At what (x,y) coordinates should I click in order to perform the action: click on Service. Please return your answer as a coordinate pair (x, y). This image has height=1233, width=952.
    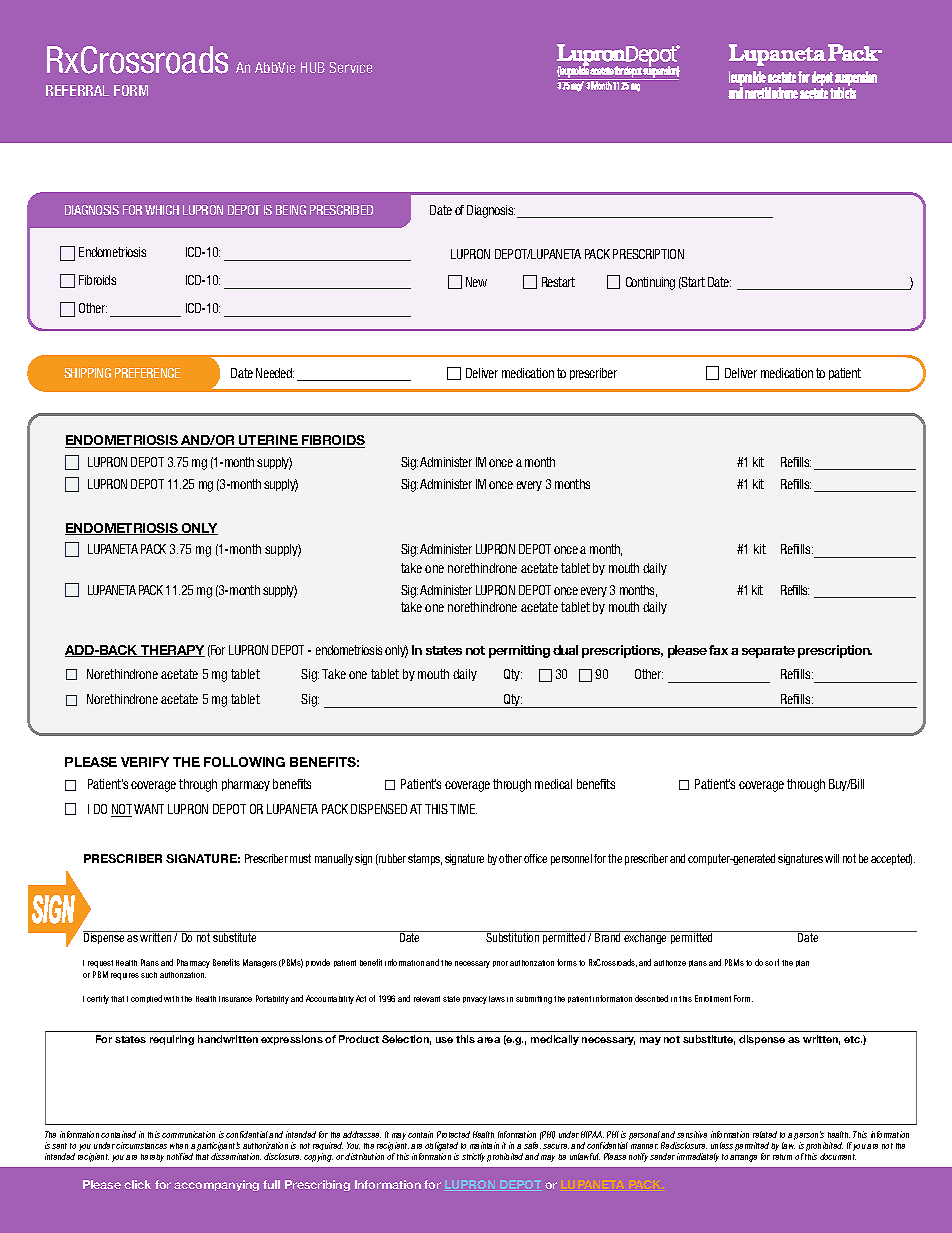
    Looking at the image, I should click on (351, 67).
